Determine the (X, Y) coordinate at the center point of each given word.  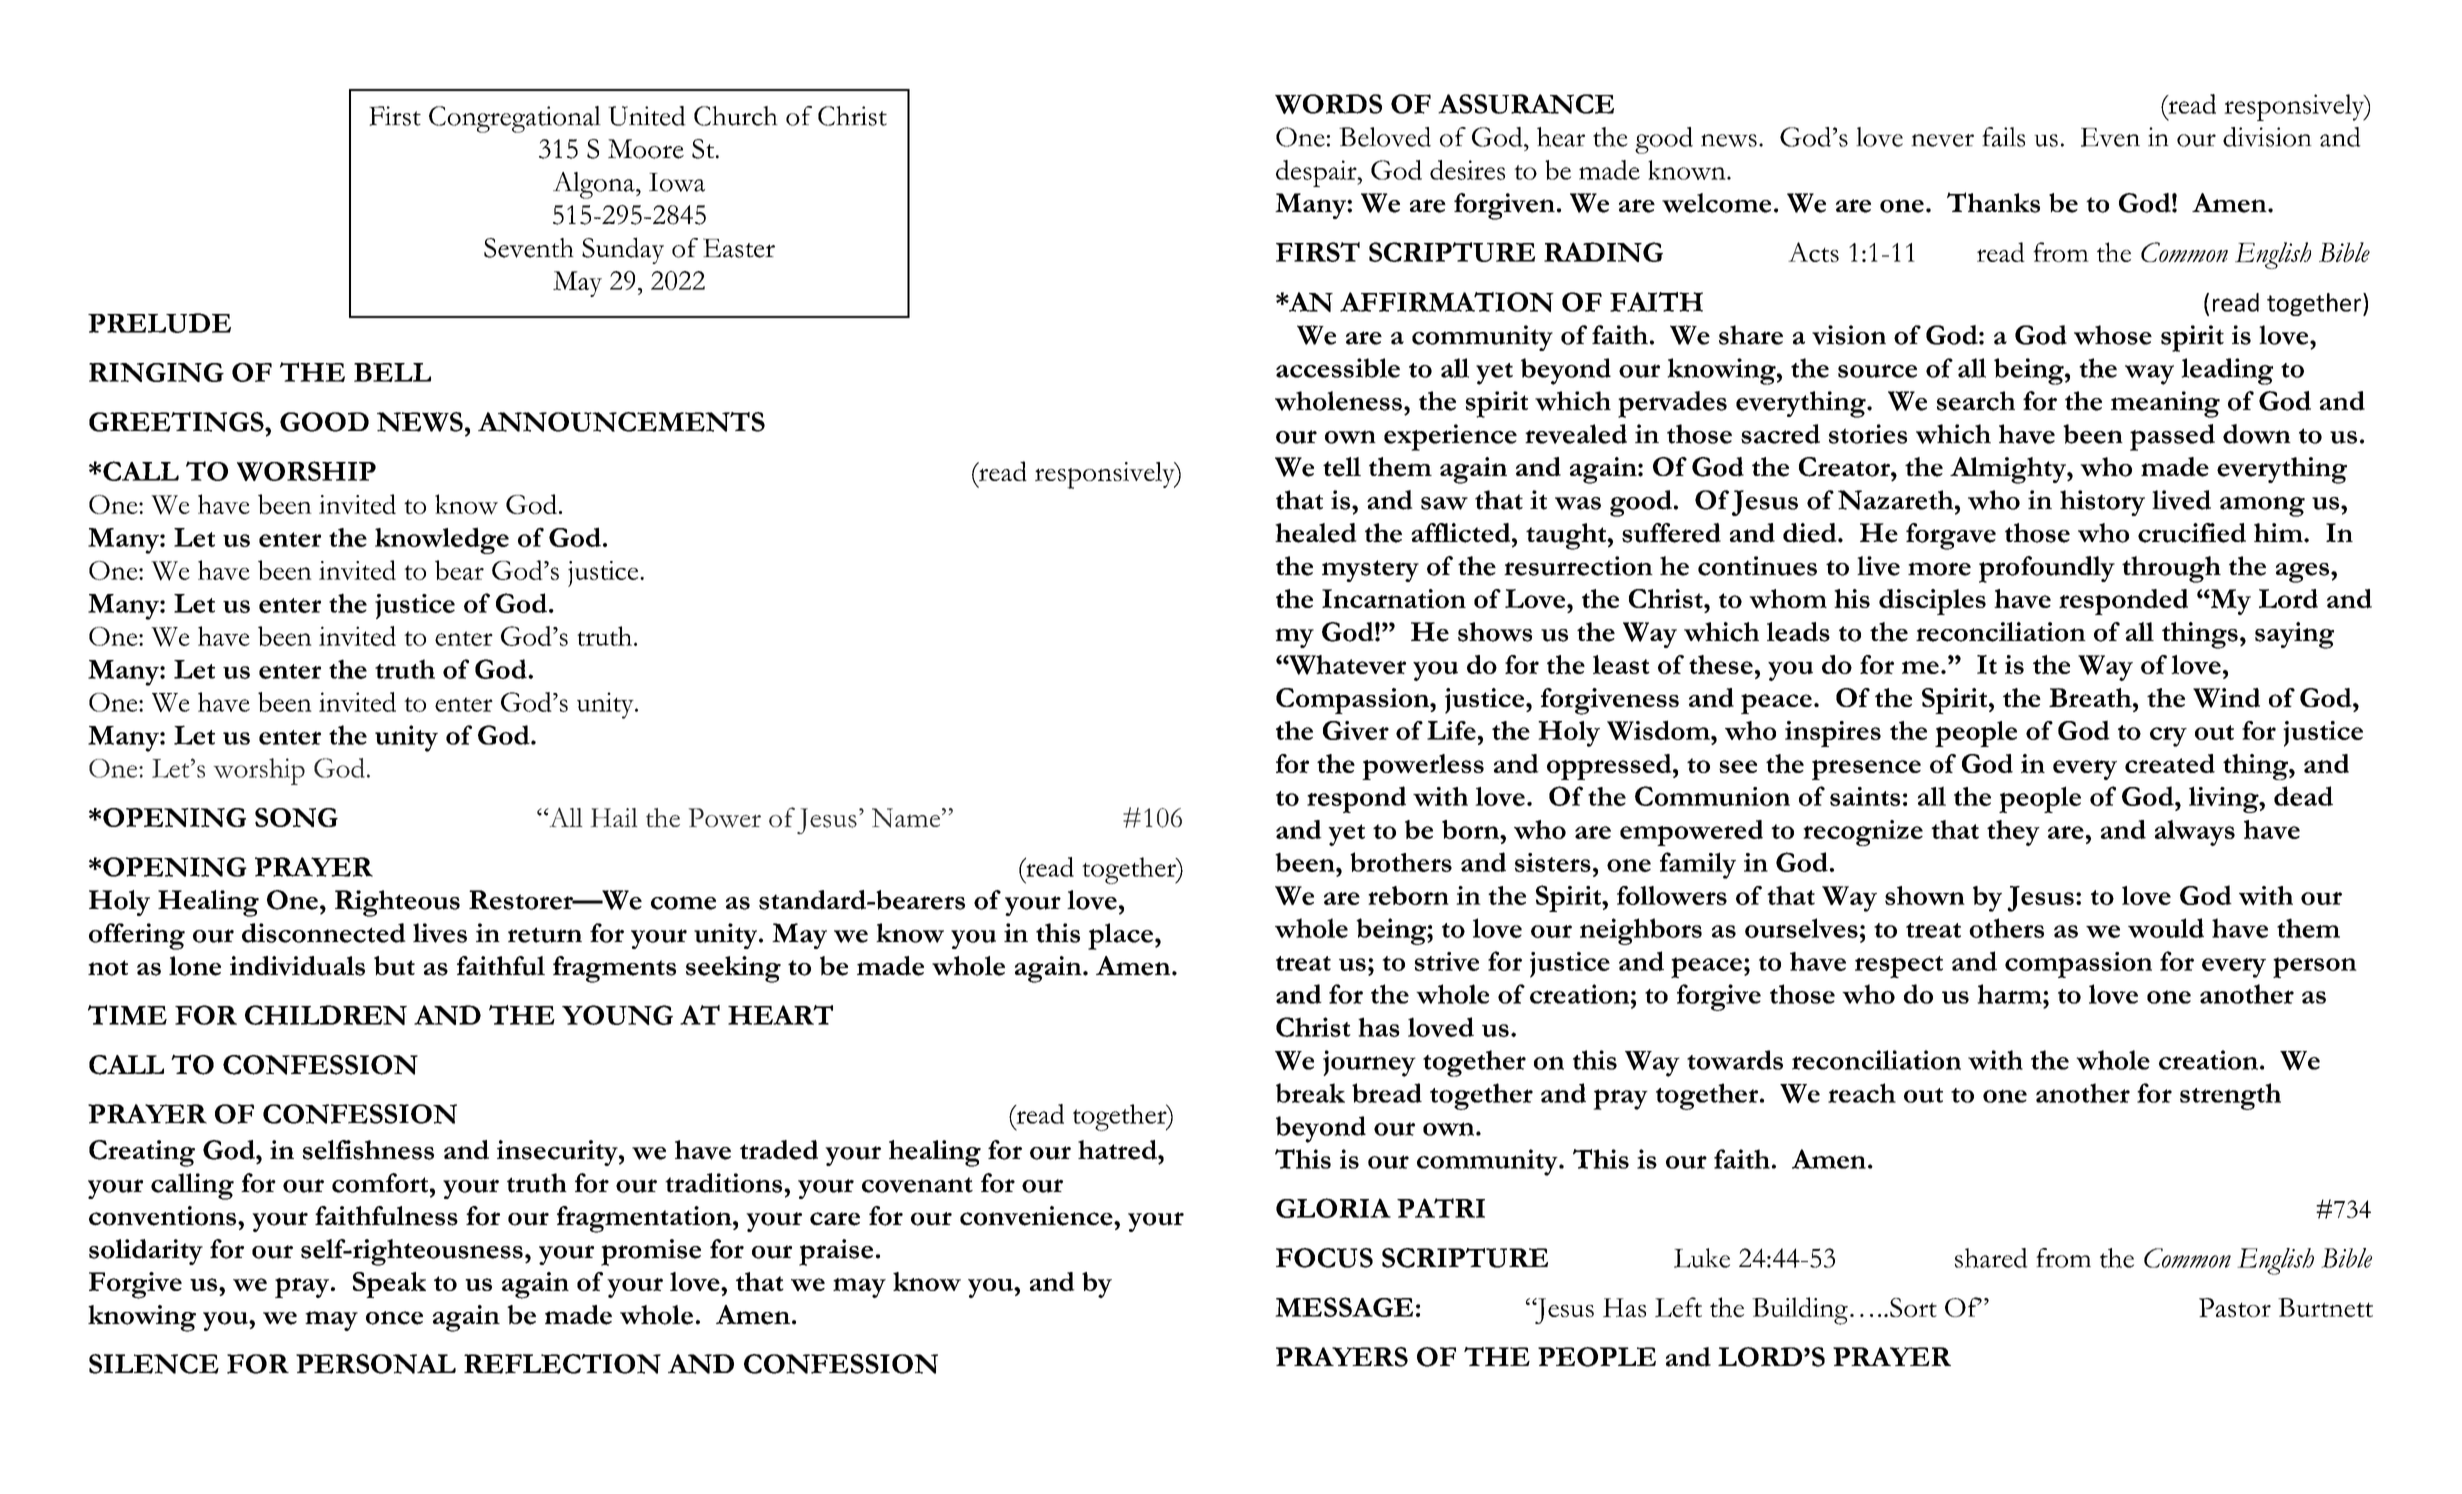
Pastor (2235, 1307)
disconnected (324, 933)
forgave (1951, 536)
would (2166, 928)
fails (2003, 137)
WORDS (1328, 104)
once (394, 1318)
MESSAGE (1344, 1307)
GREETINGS (177, 422)
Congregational (515, 119)
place (1120, 936)
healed (1316, 533)
